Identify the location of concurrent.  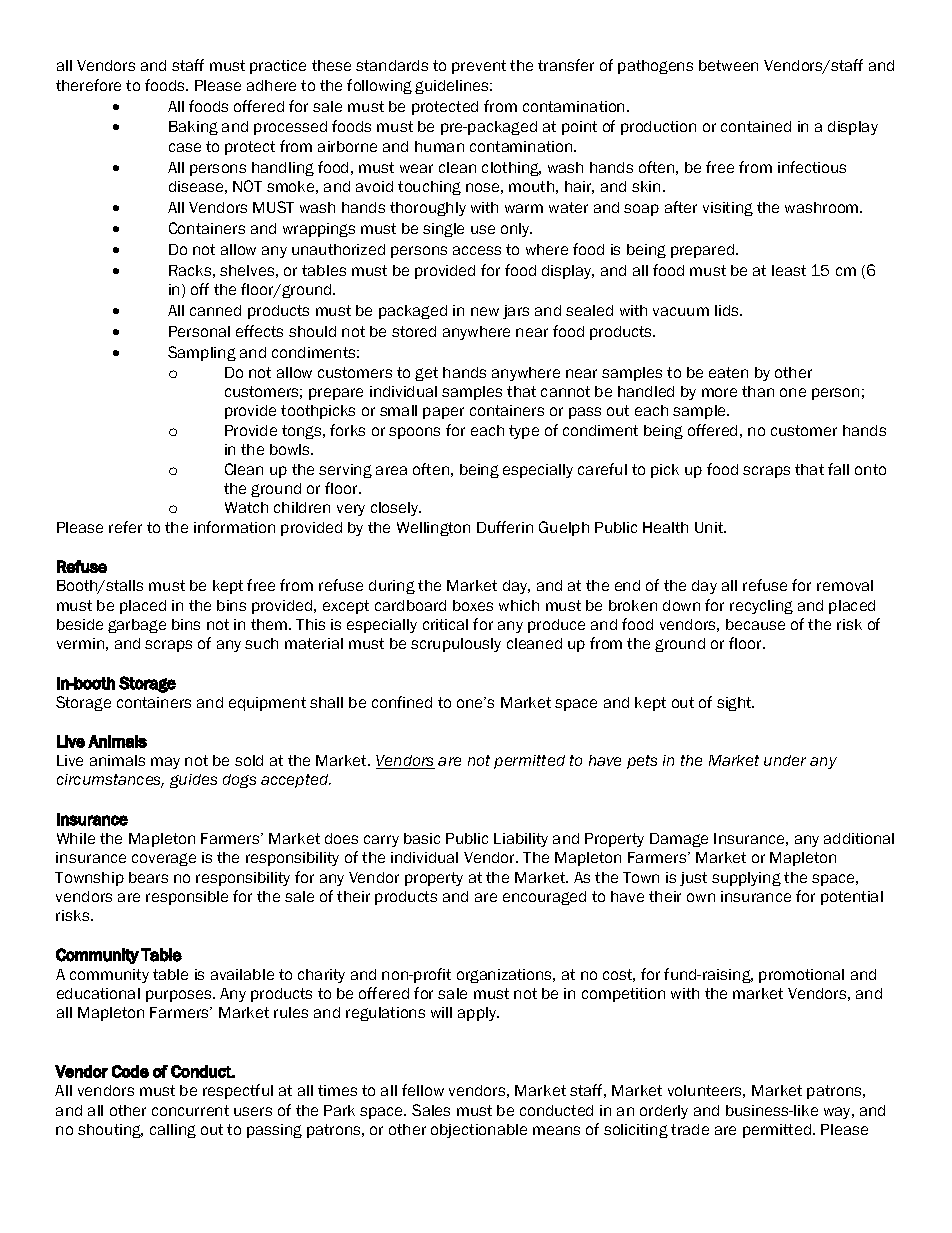
(190, 1110).
